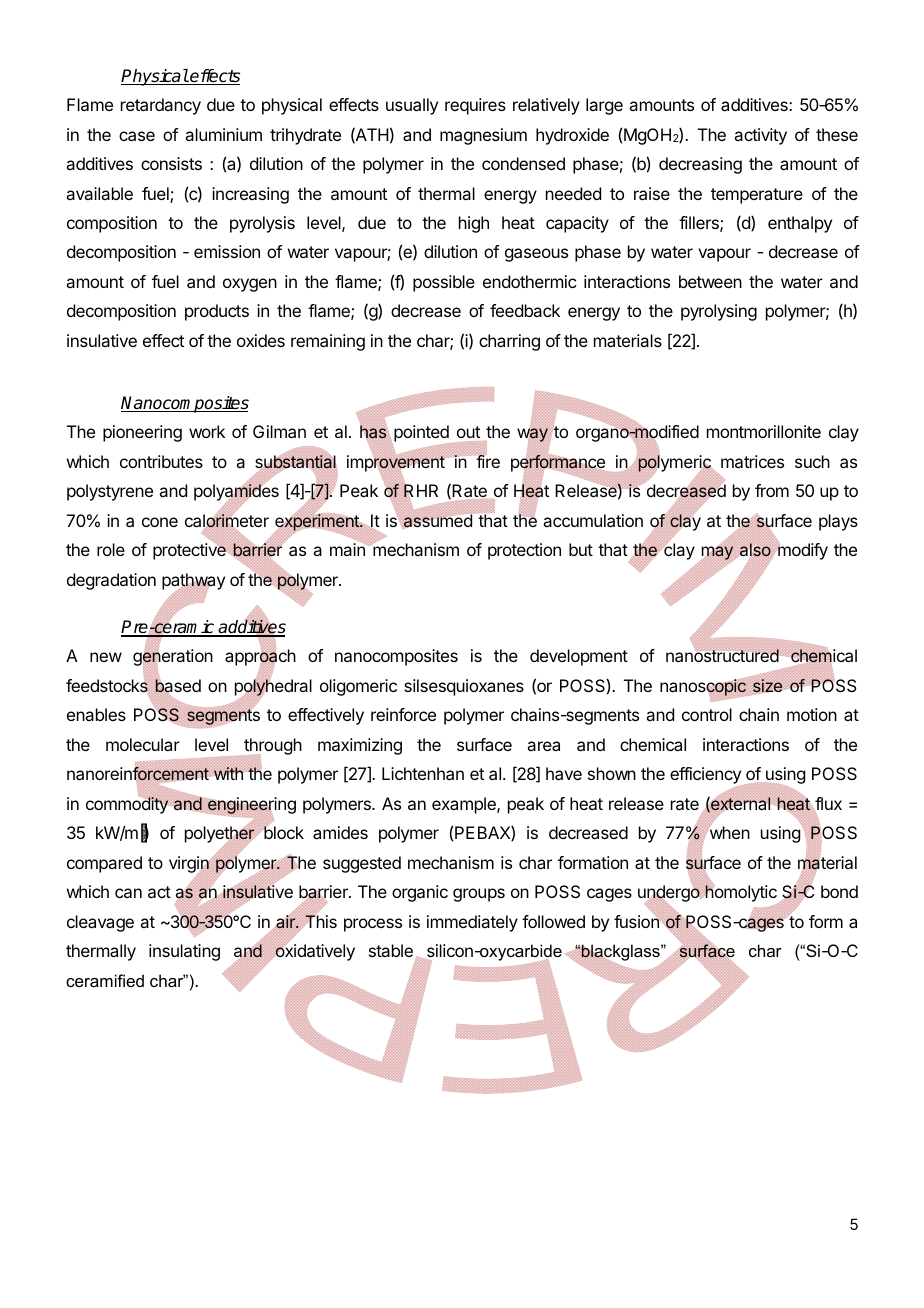 This page has width=924, height=1308. Describe the element at coordinates (160, 522) in the page. I see `cone` at that location.
